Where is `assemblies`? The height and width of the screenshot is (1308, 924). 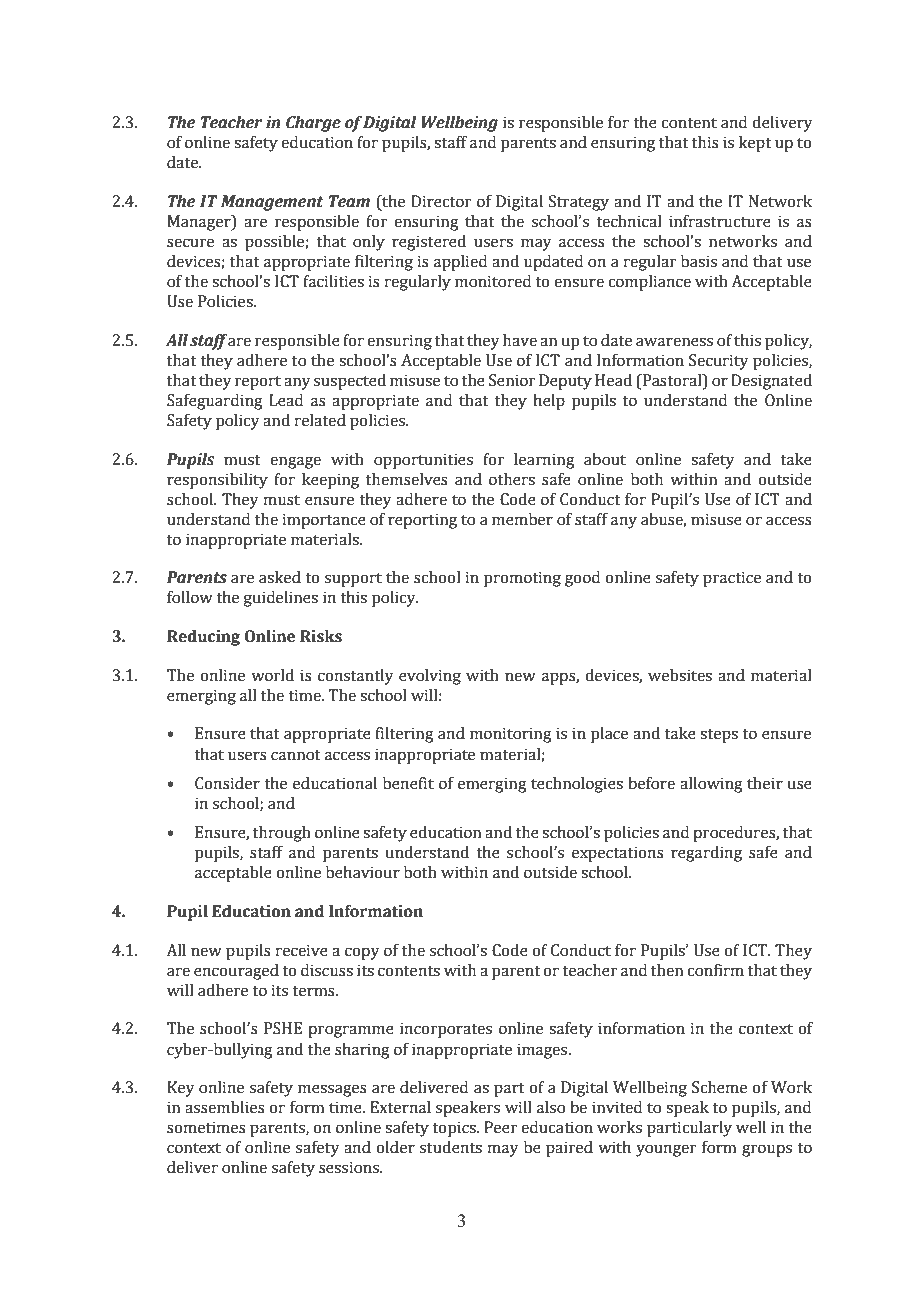
assemblies is located at coordinates (225, 1107).
